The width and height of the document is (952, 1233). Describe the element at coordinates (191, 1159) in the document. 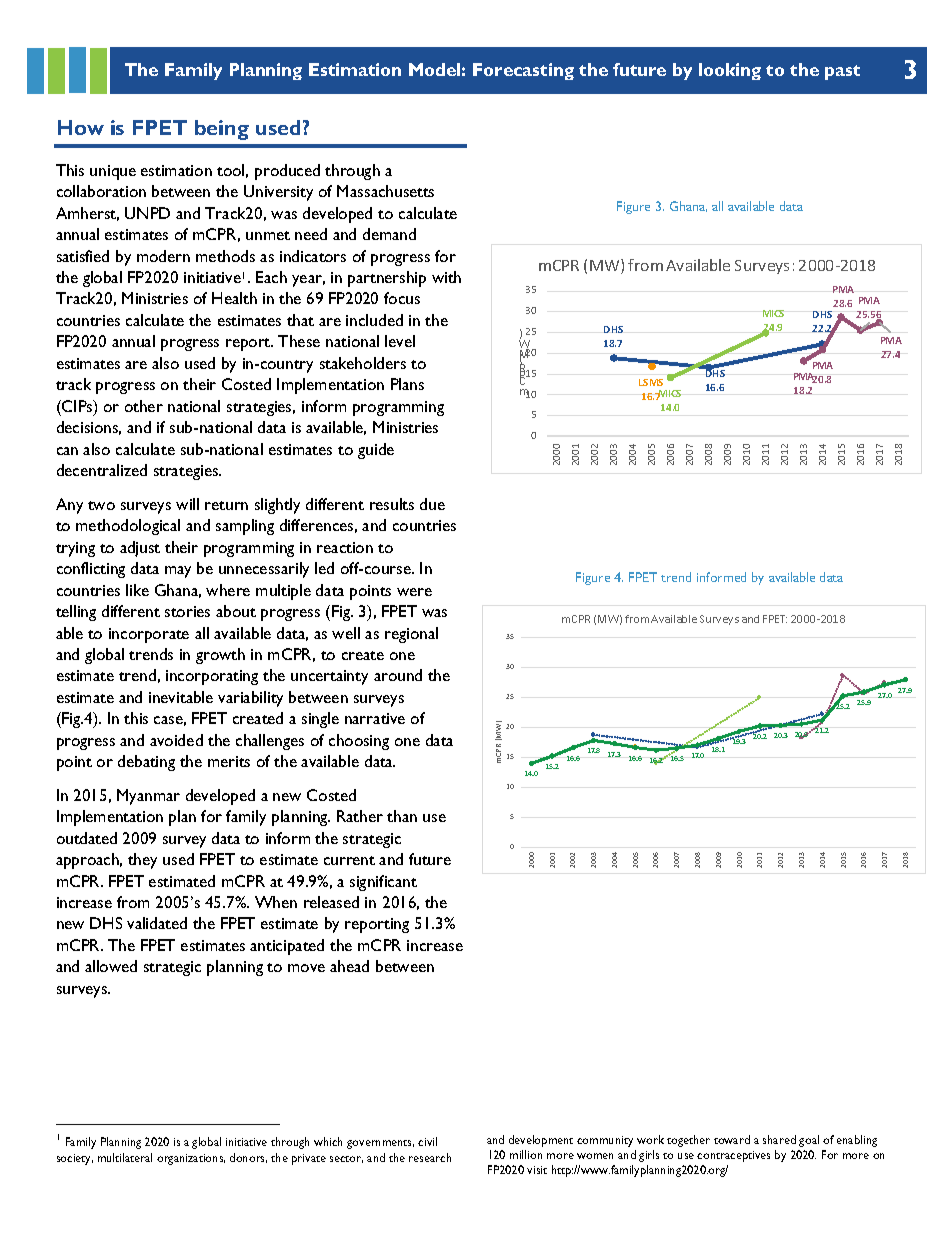

I see `organizations` at that location.
